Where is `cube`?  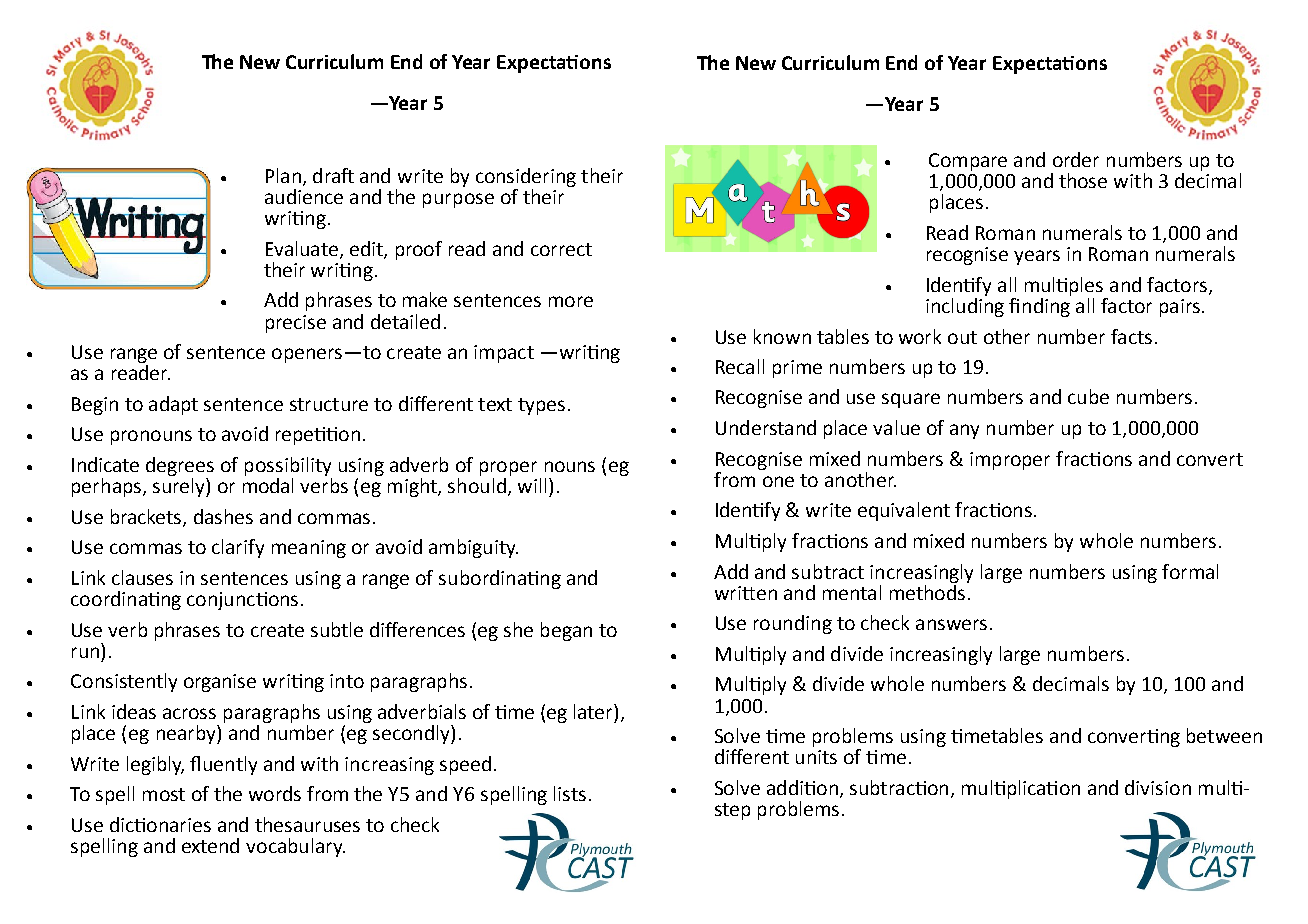 cube is located at coordinates (1088, 396).
